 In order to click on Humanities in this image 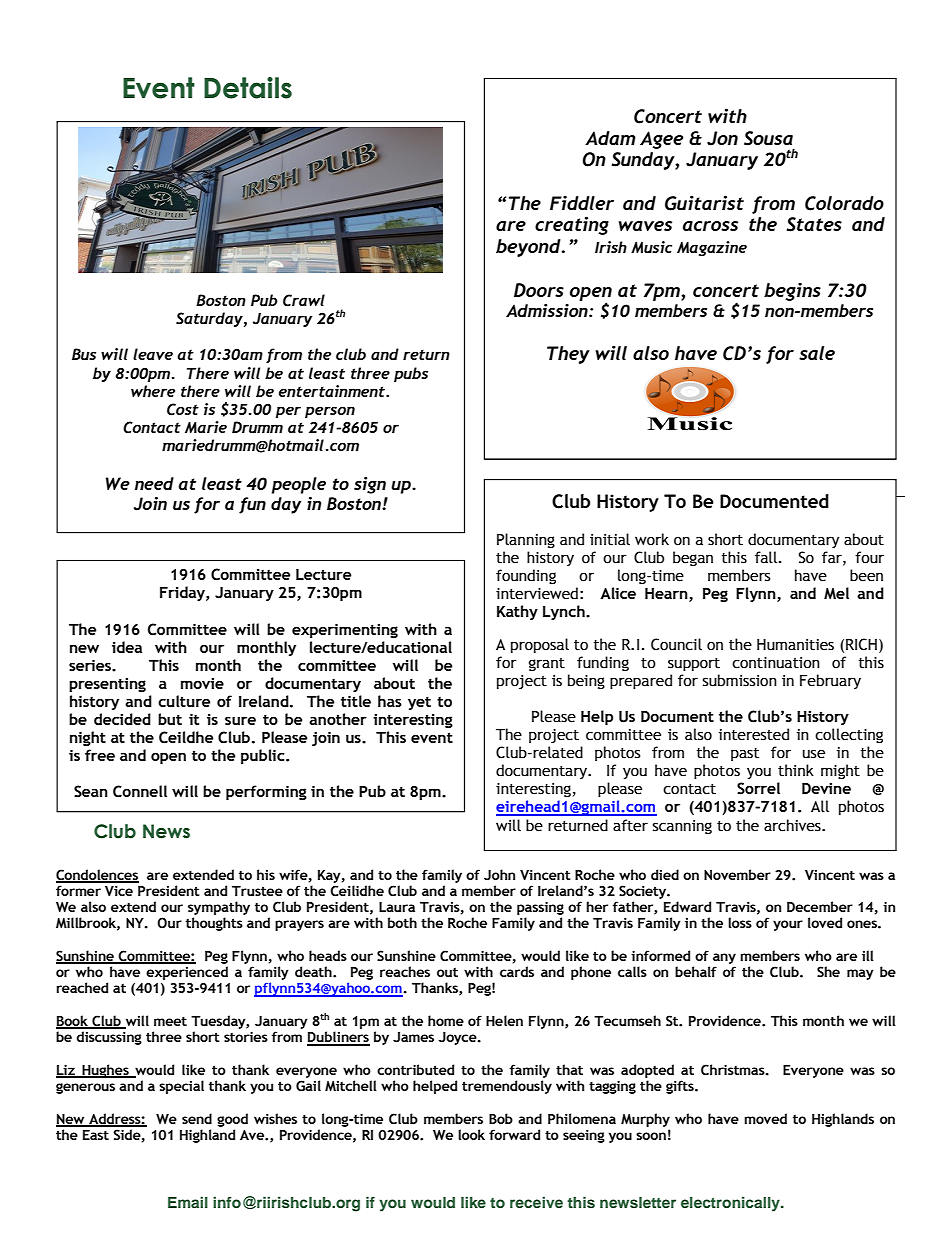, I will do `click(795, 645)`.
